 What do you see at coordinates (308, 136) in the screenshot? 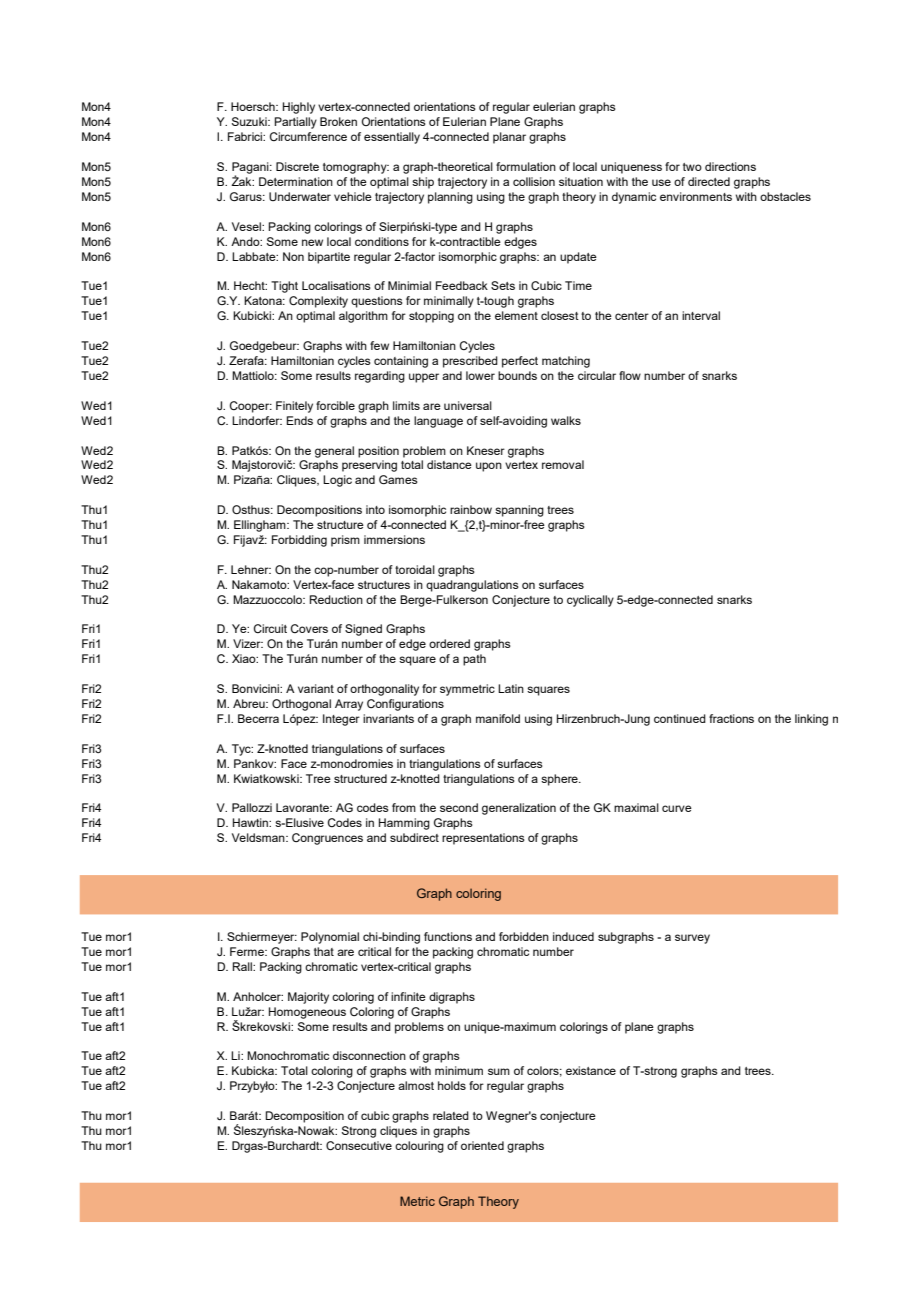
I see `Circumference` at bounding box center [308, 136].
